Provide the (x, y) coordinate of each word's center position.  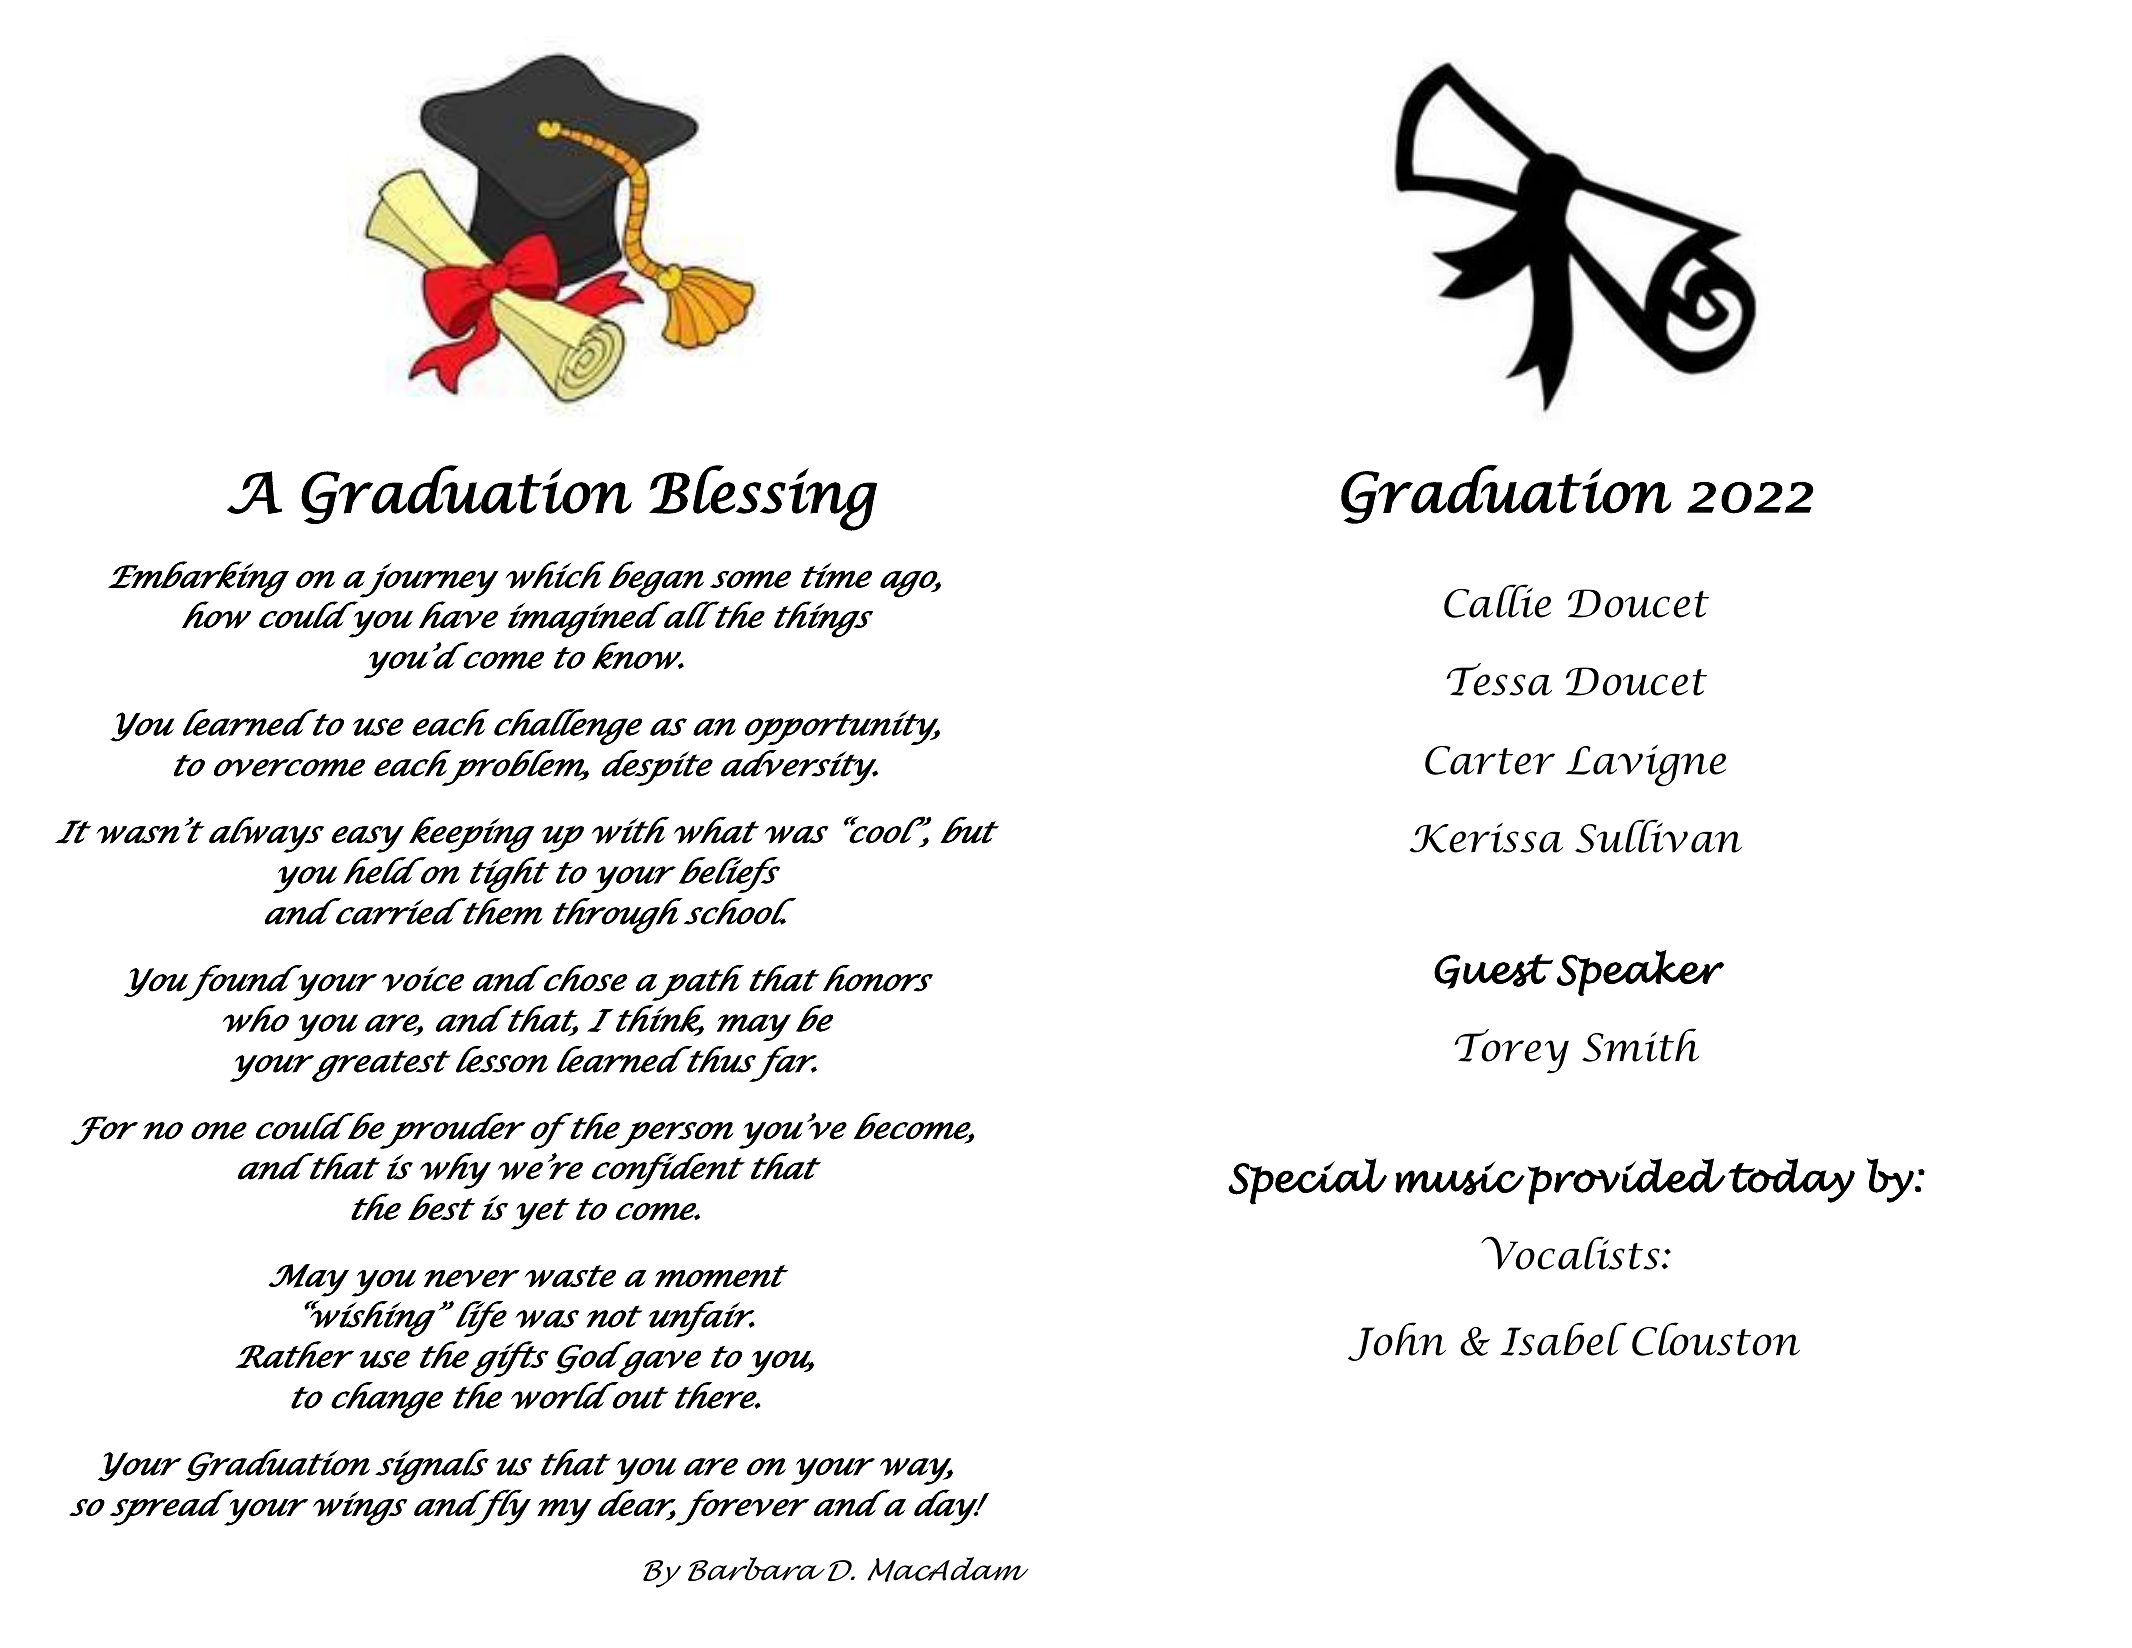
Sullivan (1658, 836)
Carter (1490, 760)
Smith (1640, 1045)
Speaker (1640, 973)
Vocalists (1571, 1253)
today (1791, 1180)
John (1397, 1341)
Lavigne (1645, 765)
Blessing (763, 498)
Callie (1497, 601)
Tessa (1499, 679)
